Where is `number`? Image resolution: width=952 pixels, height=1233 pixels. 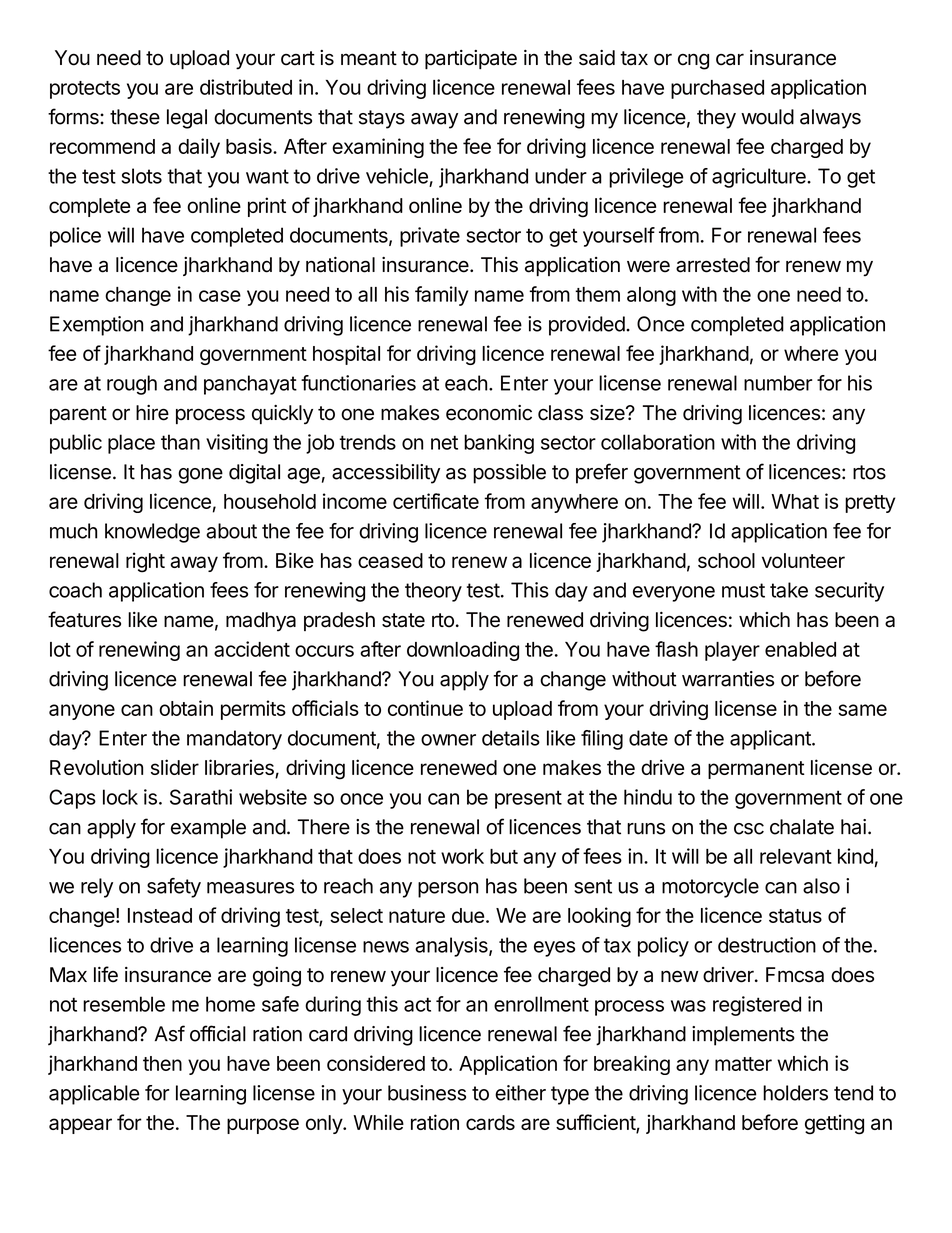 number is located at coordinates (778, 383).
